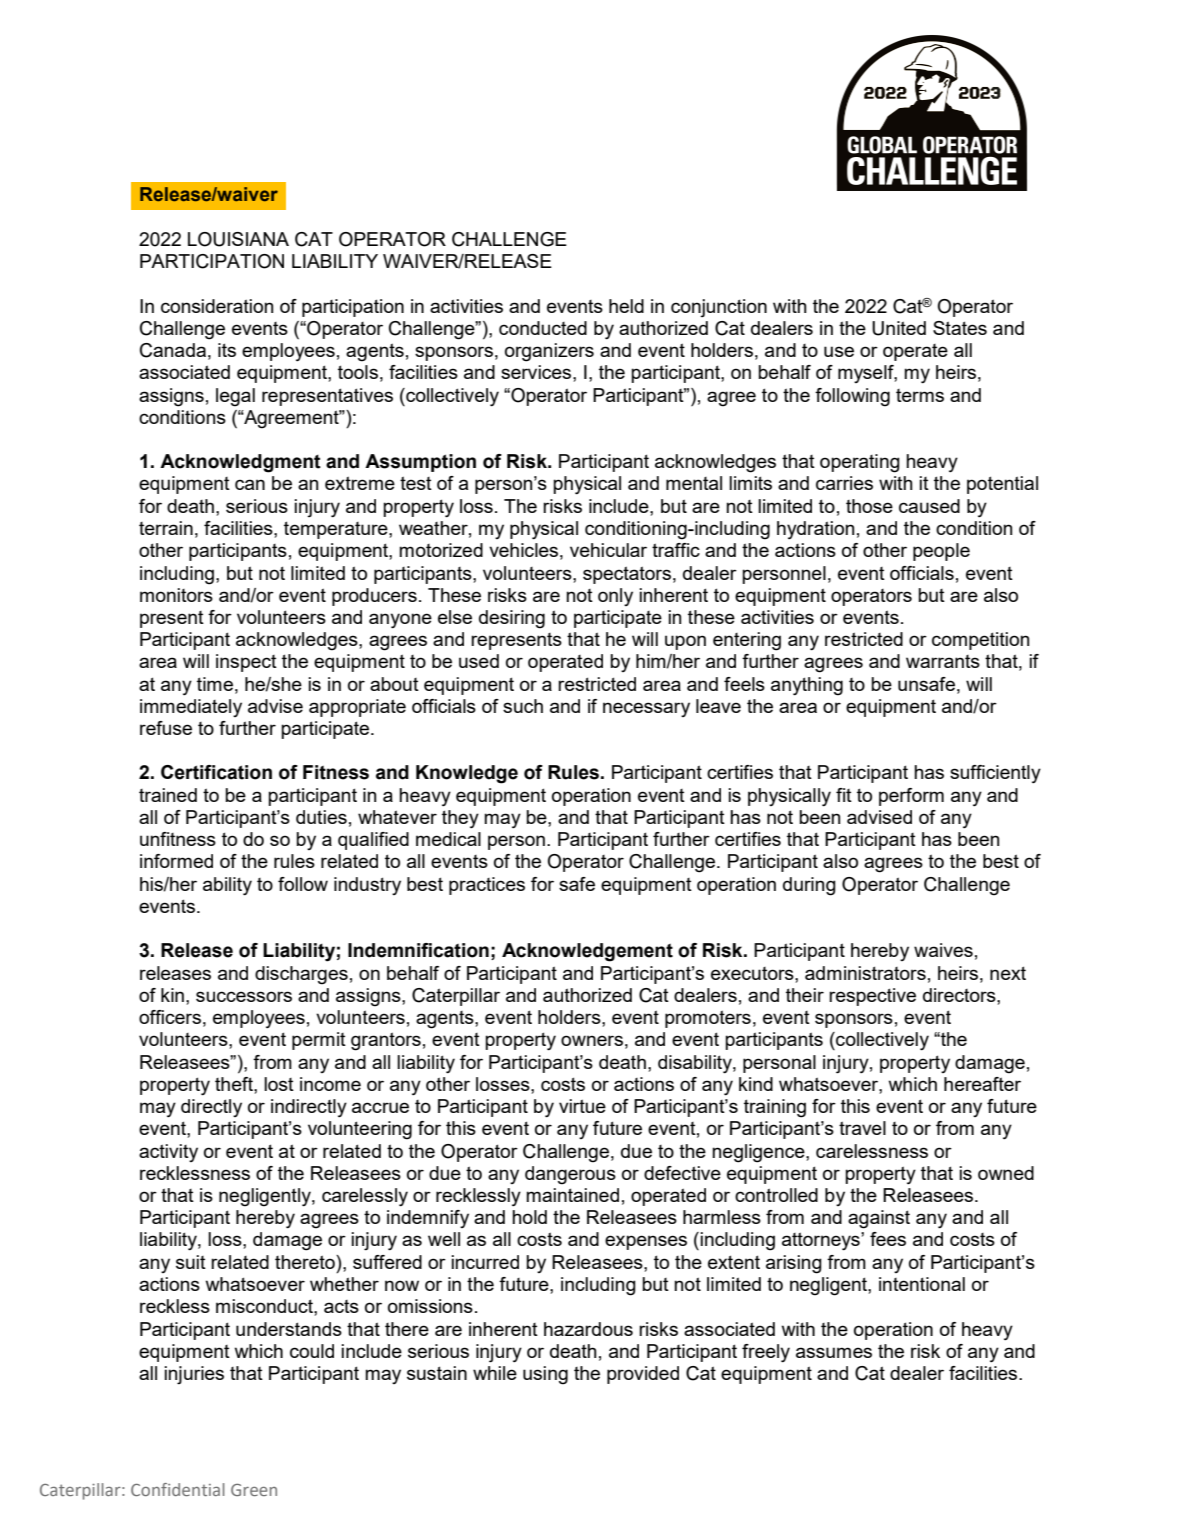 This image has height=1531, width=1183. I want to click on Green, so click(254, 1490).
